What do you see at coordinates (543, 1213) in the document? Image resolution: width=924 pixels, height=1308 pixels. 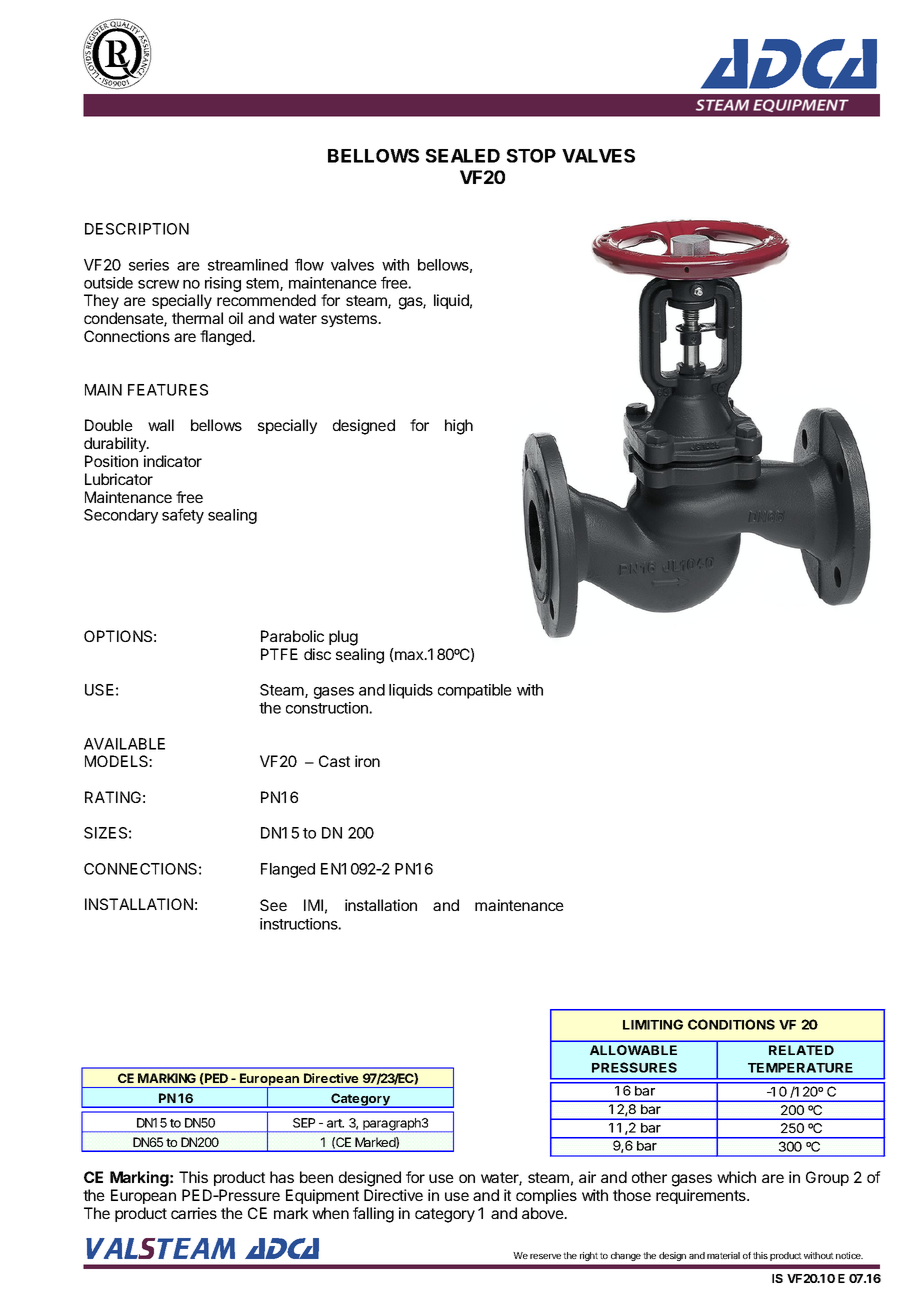 I see `above` at bounding box center [543, 1213].
